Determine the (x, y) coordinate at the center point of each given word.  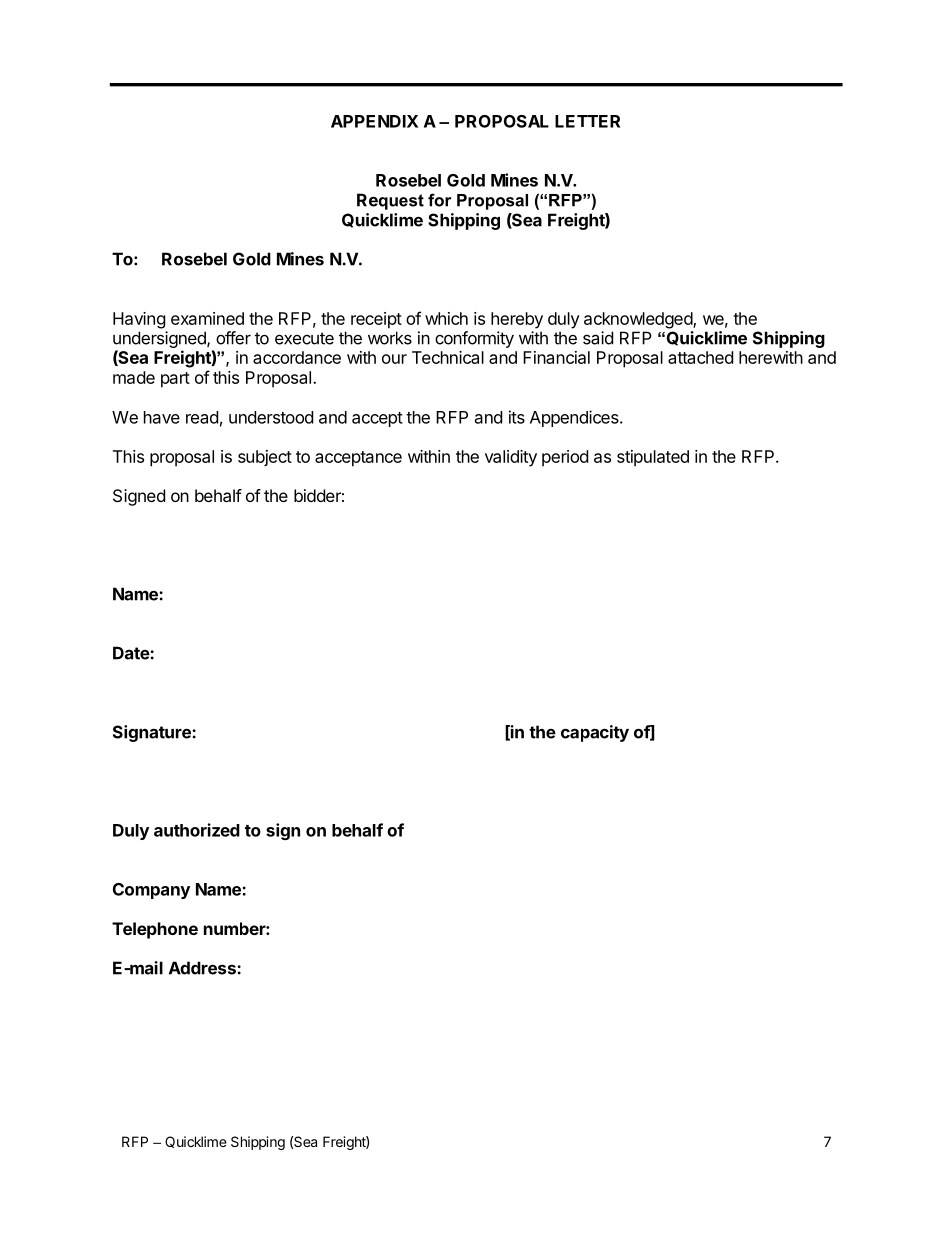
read (202, 417)
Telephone (155, 930)
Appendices (575, 418)
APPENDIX (374, 121)
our (394, 359)
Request (390, 201)
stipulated (653, 458)
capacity (595, 733)
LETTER (587, 121)
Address (203, 968)
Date (132, 653)
